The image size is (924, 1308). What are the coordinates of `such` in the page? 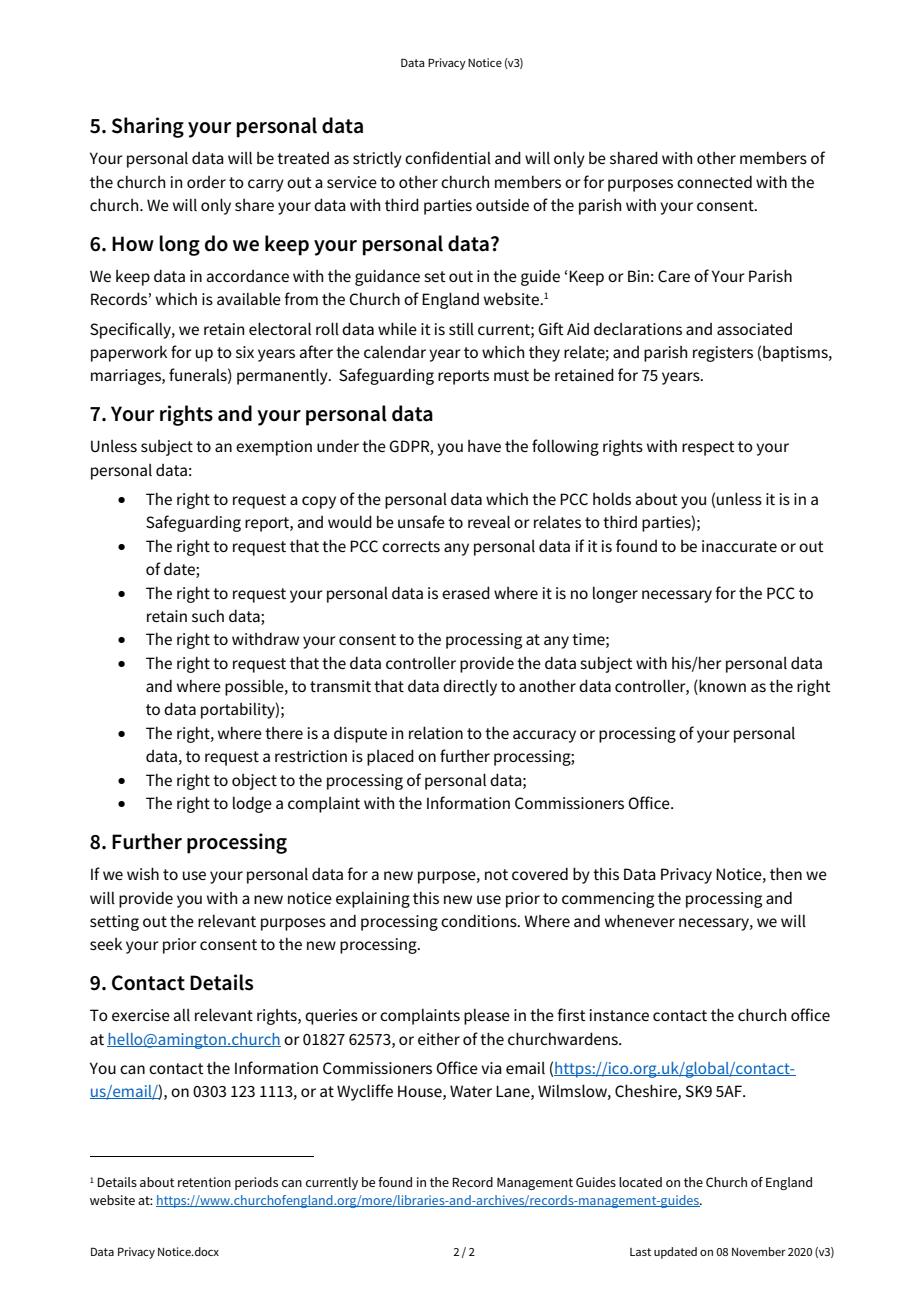 It's located at (208, 616).
